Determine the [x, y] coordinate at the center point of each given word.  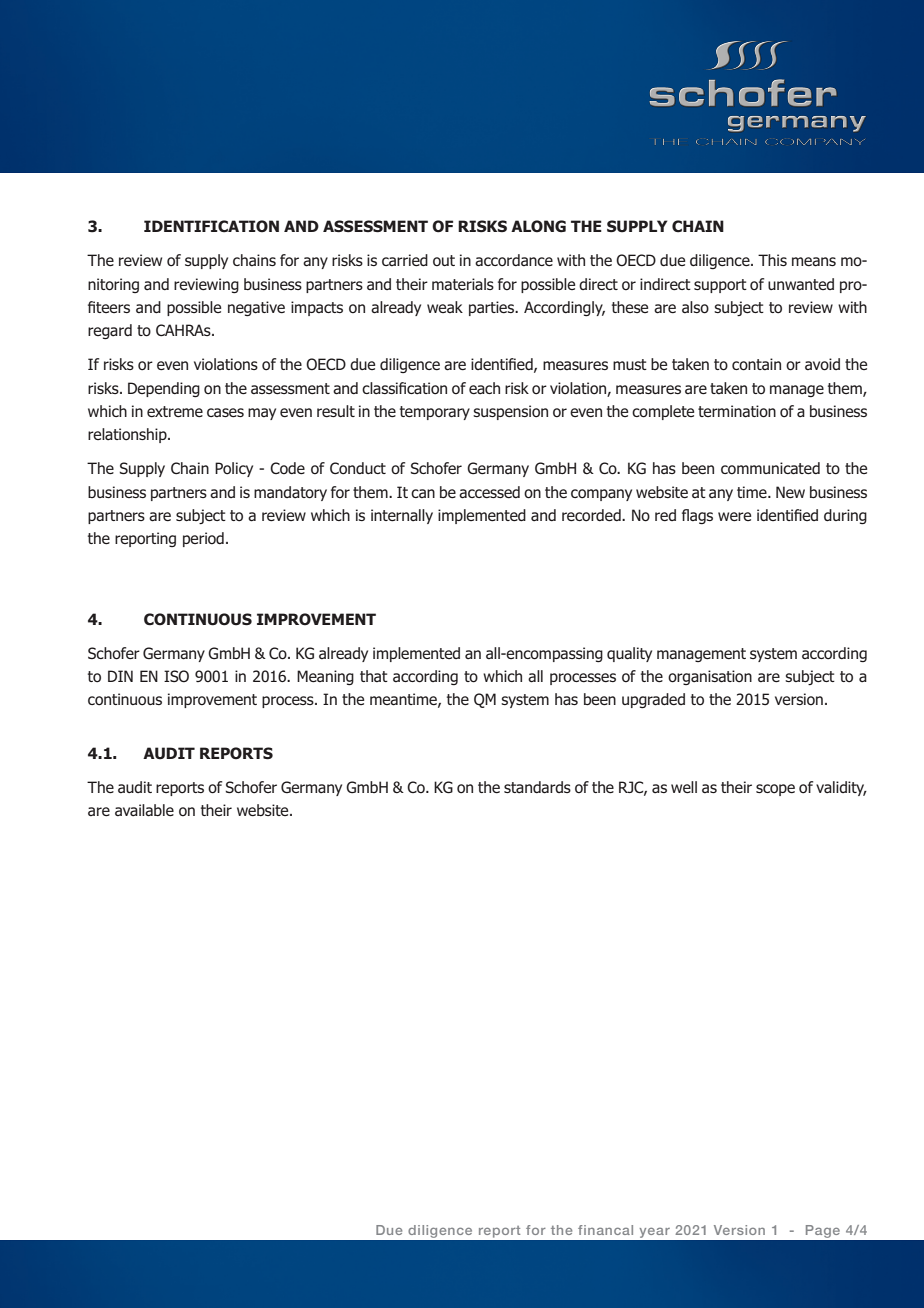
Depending [164, 389]
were [734, 516]
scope [775, 790]
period [203, 539]
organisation [710, 677]
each [484, 388]
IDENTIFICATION [211, 226]
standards [537, 787]
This [772, 260]
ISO [176, 676]
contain [756, 364]
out [444, 260]
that [374, 676]
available [144, 810]
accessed [489, 492]
